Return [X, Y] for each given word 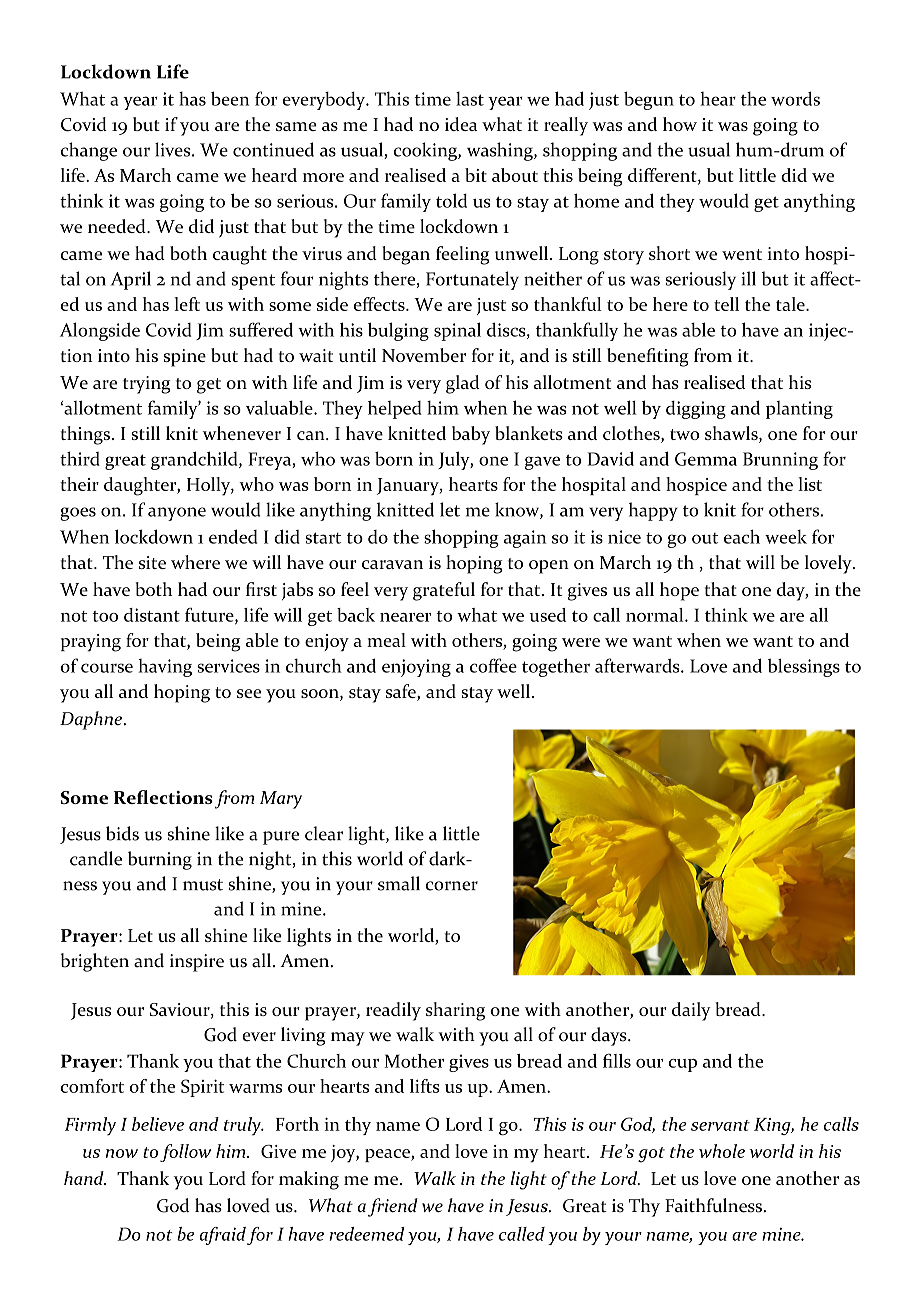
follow [185, 1153]
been [230, 98]
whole [722, 1151]
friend [393, 1207]
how [680, 124]
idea [461, 124]
